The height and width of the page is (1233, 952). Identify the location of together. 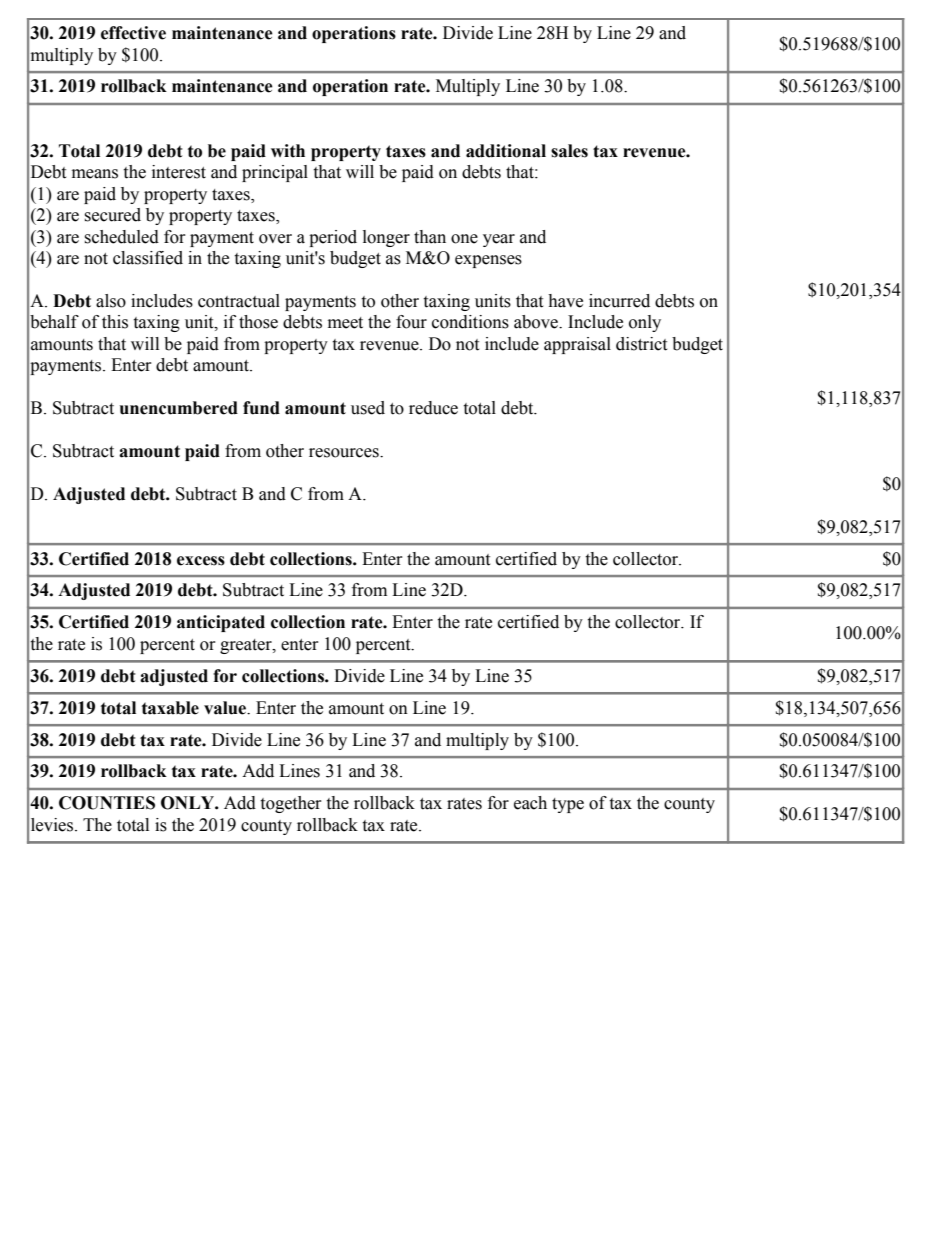
(291, 804).
